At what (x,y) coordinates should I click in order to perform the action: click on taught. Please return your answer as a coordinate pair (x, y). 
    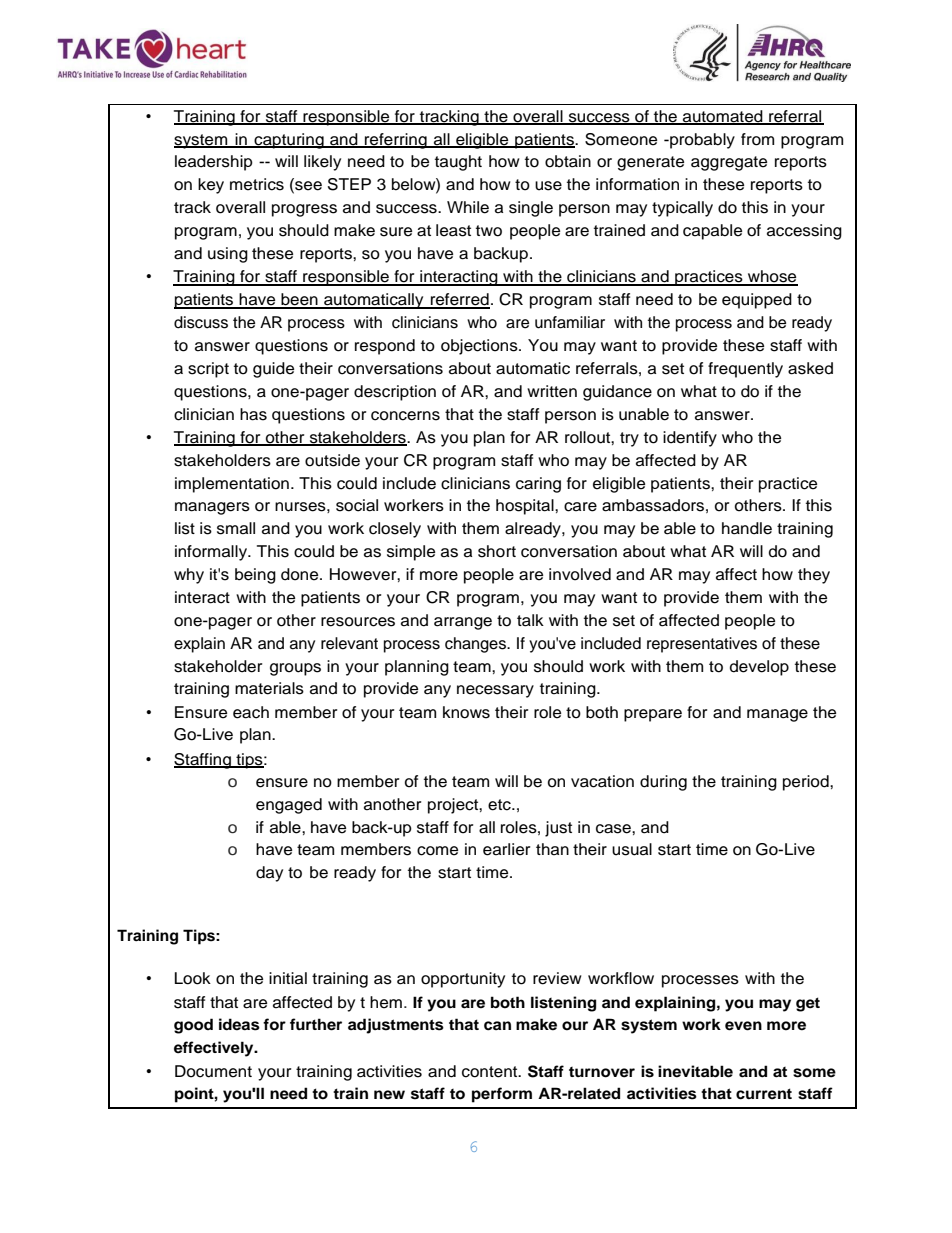
    Looking at the image, I should click on (458, 163).
